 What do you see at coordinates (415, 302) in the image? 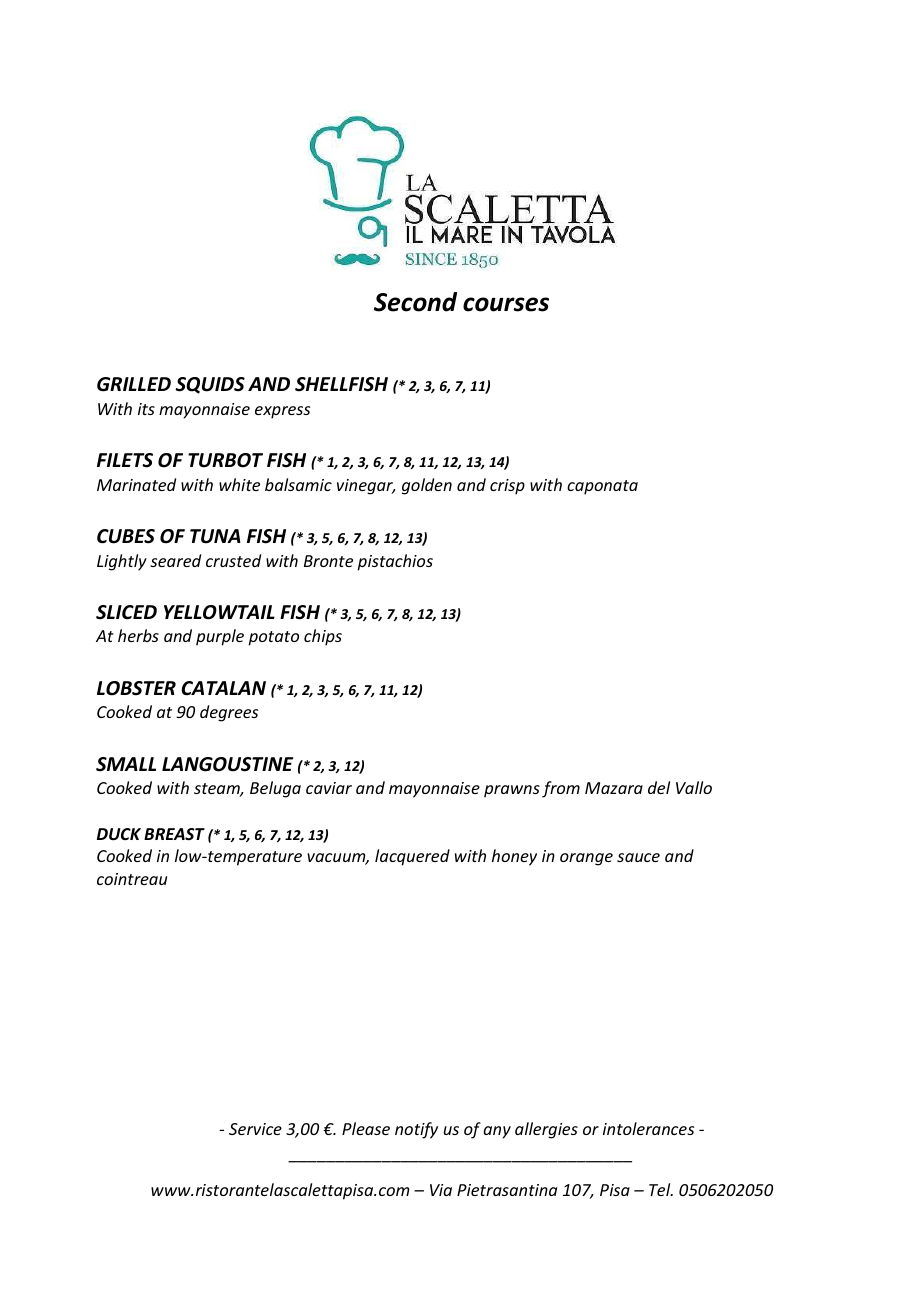
I see `Second` at bounding box center [415, 302].
